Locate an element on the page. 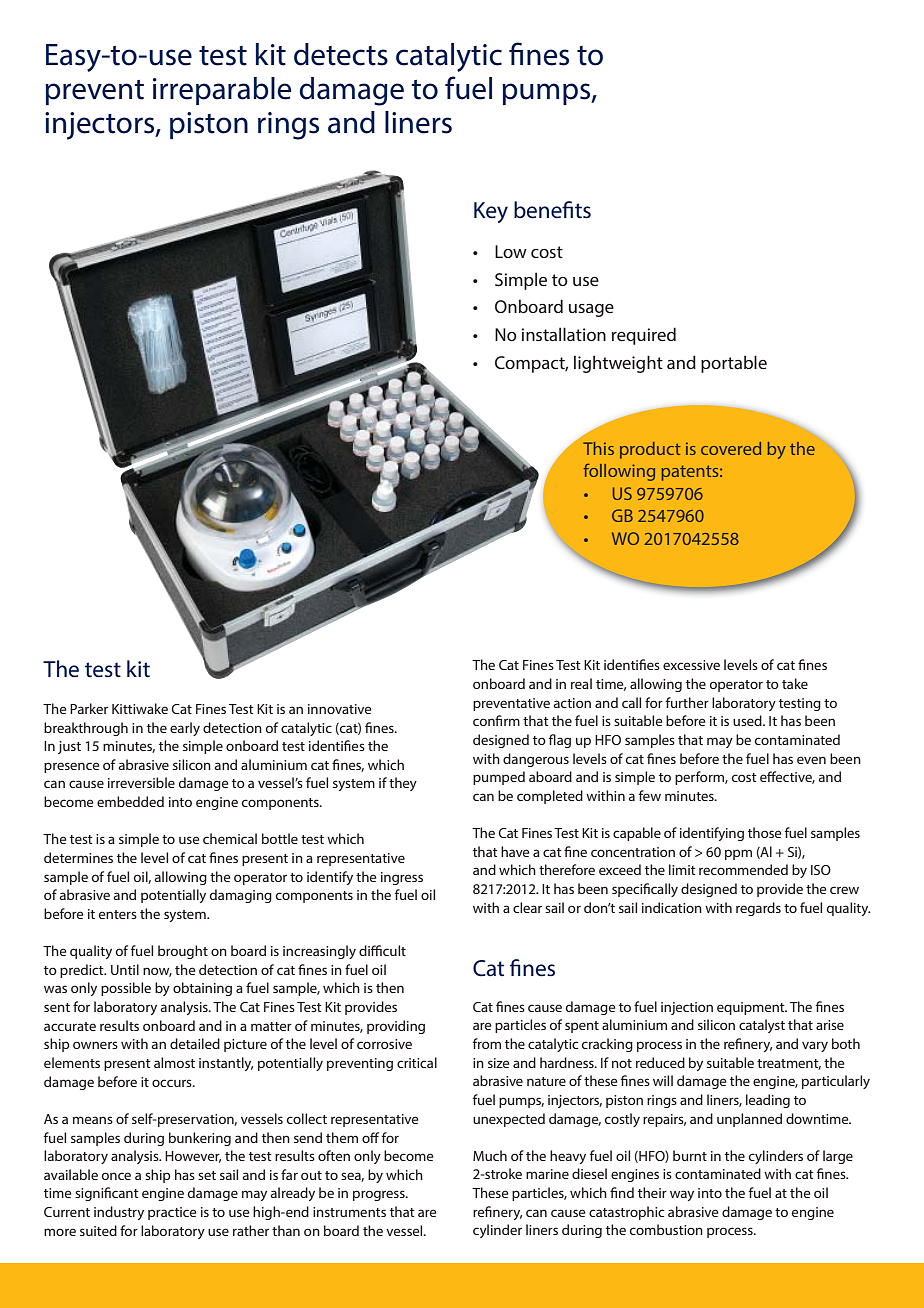 The width and height of the page is (924, 1308). Parker is located at coordinates (89, 708).
